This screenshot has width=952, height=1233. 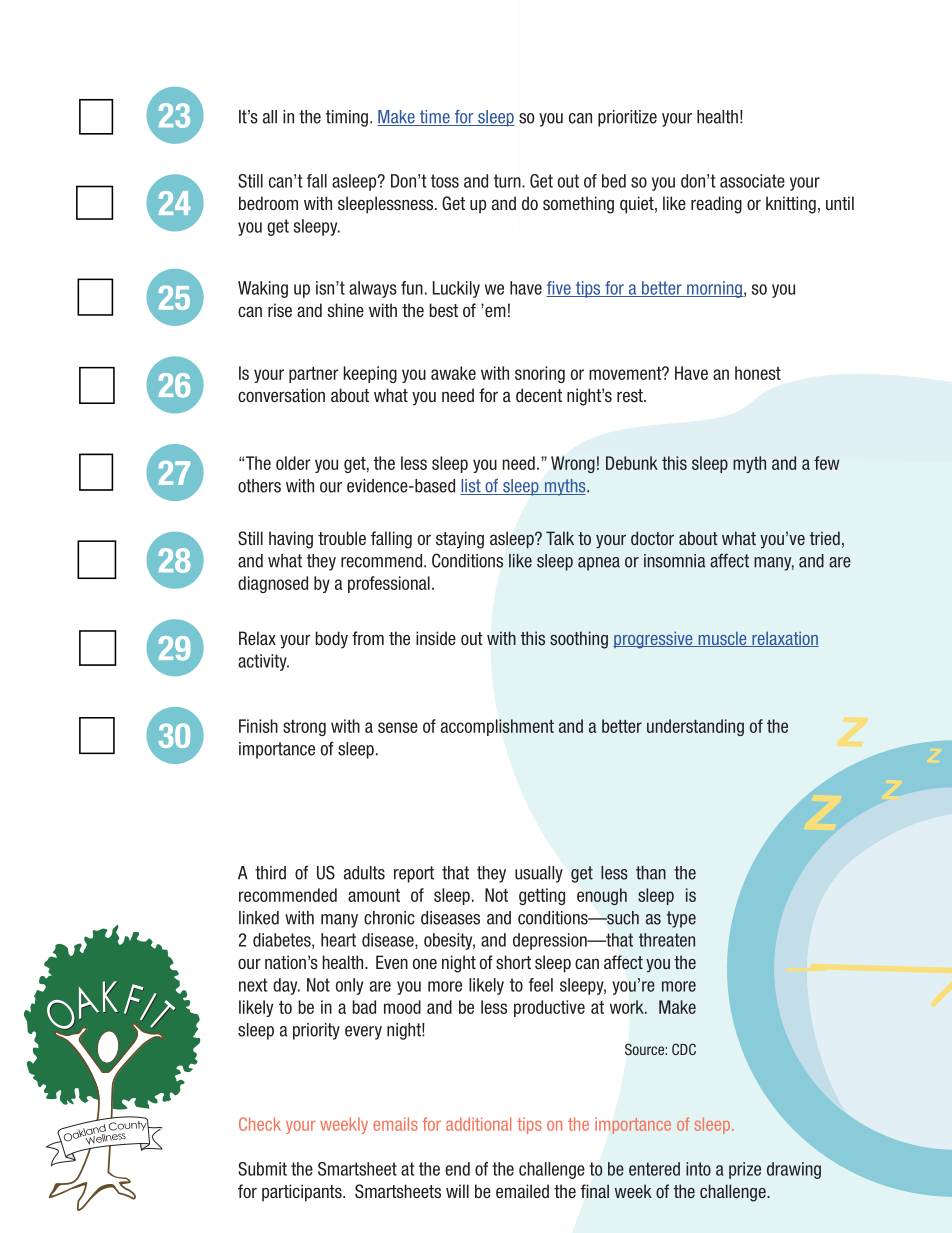 I want to click on heart, so click(x=338, y=940).
